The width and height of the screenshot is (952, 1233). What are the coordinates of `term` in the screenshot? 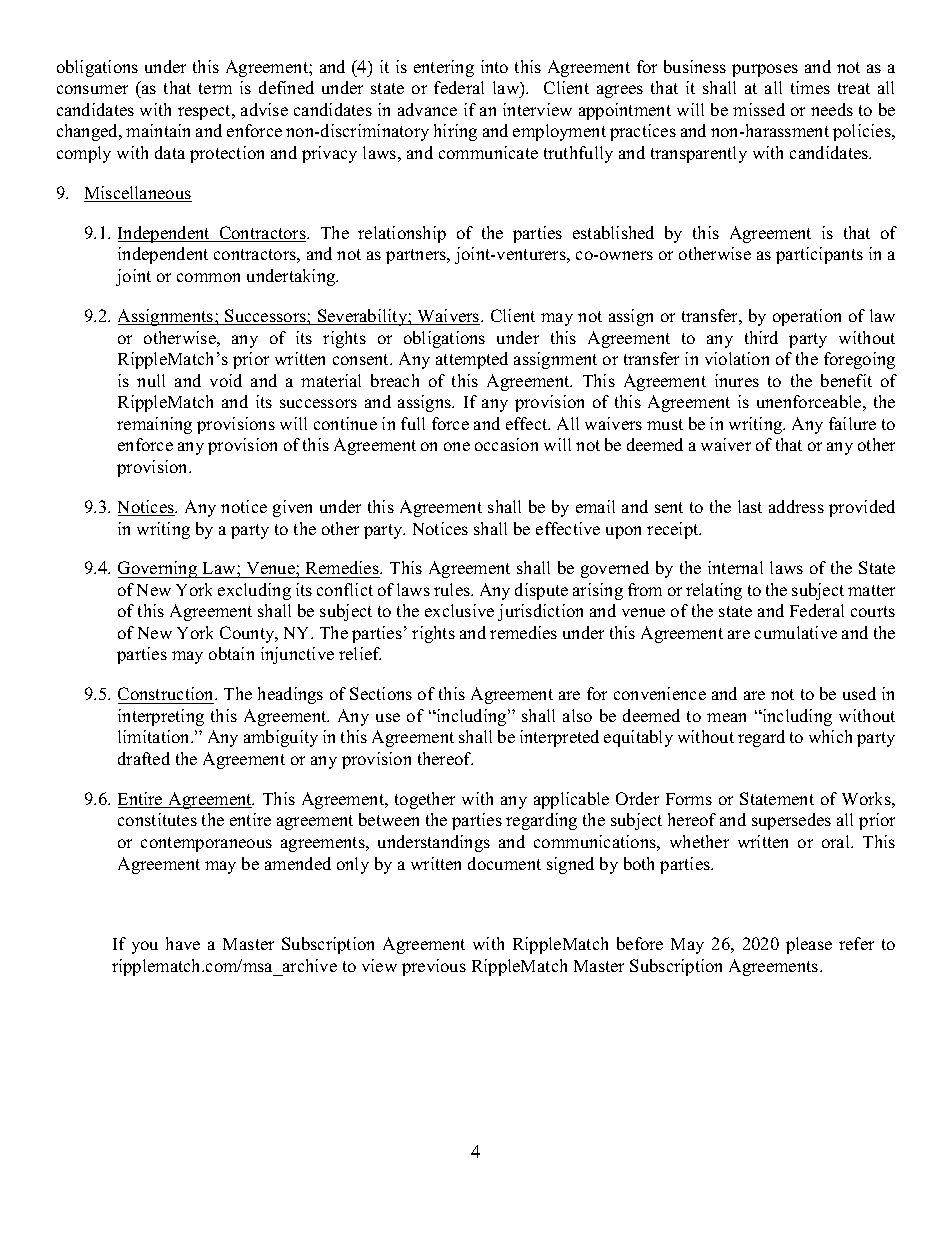 It's located at (215, 88).
